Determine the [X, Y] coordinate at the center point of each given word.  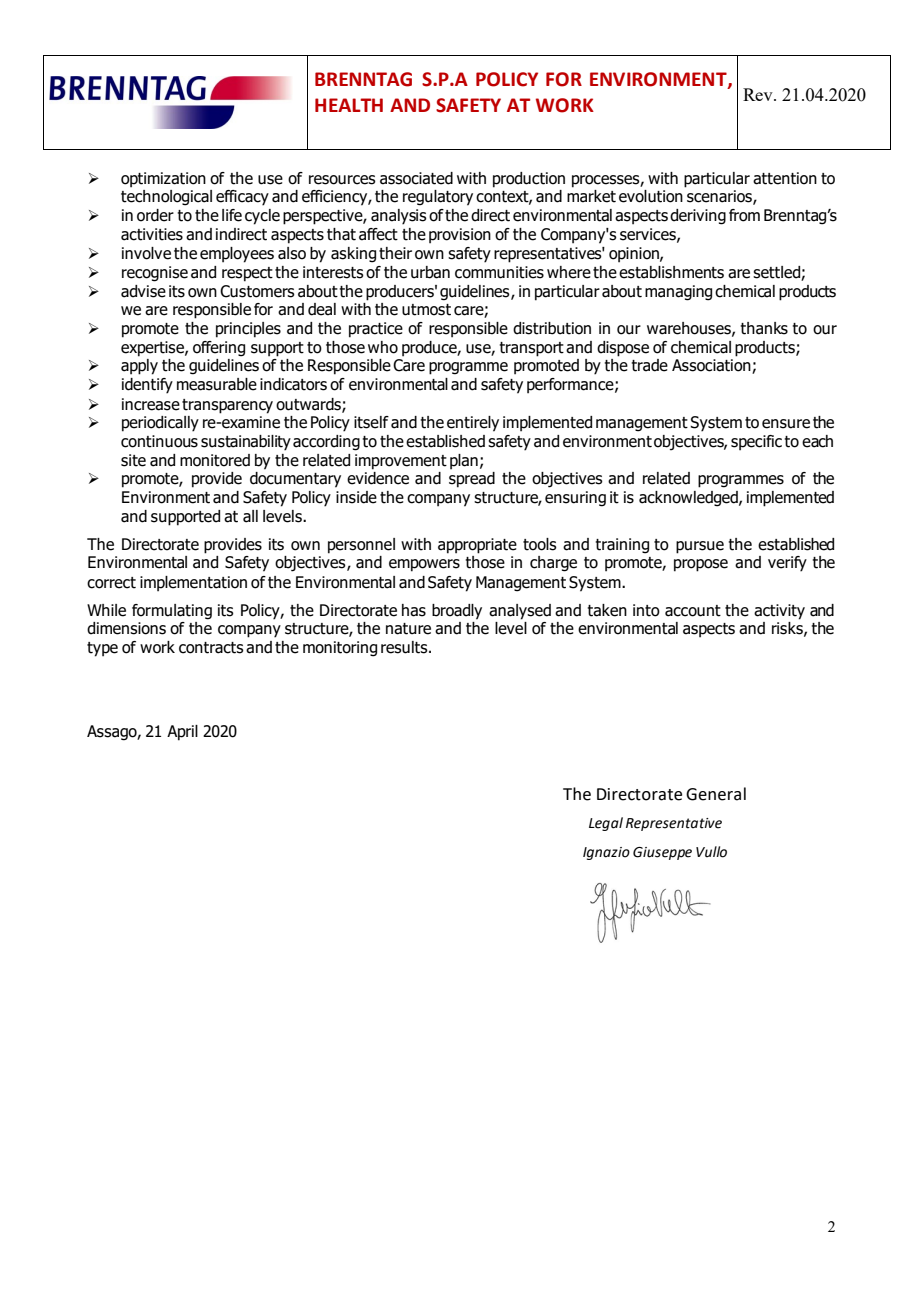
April [182, 733]
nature [408, 629]
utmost [426, 310]
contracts [211, 648]
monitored [215, 460]
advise [143, 291]
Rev [759, 94]
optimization [163, 180]
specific [756, 443]
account [693, 611]
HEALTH [349, 105]
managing [678, 293]
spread [472, 480]
